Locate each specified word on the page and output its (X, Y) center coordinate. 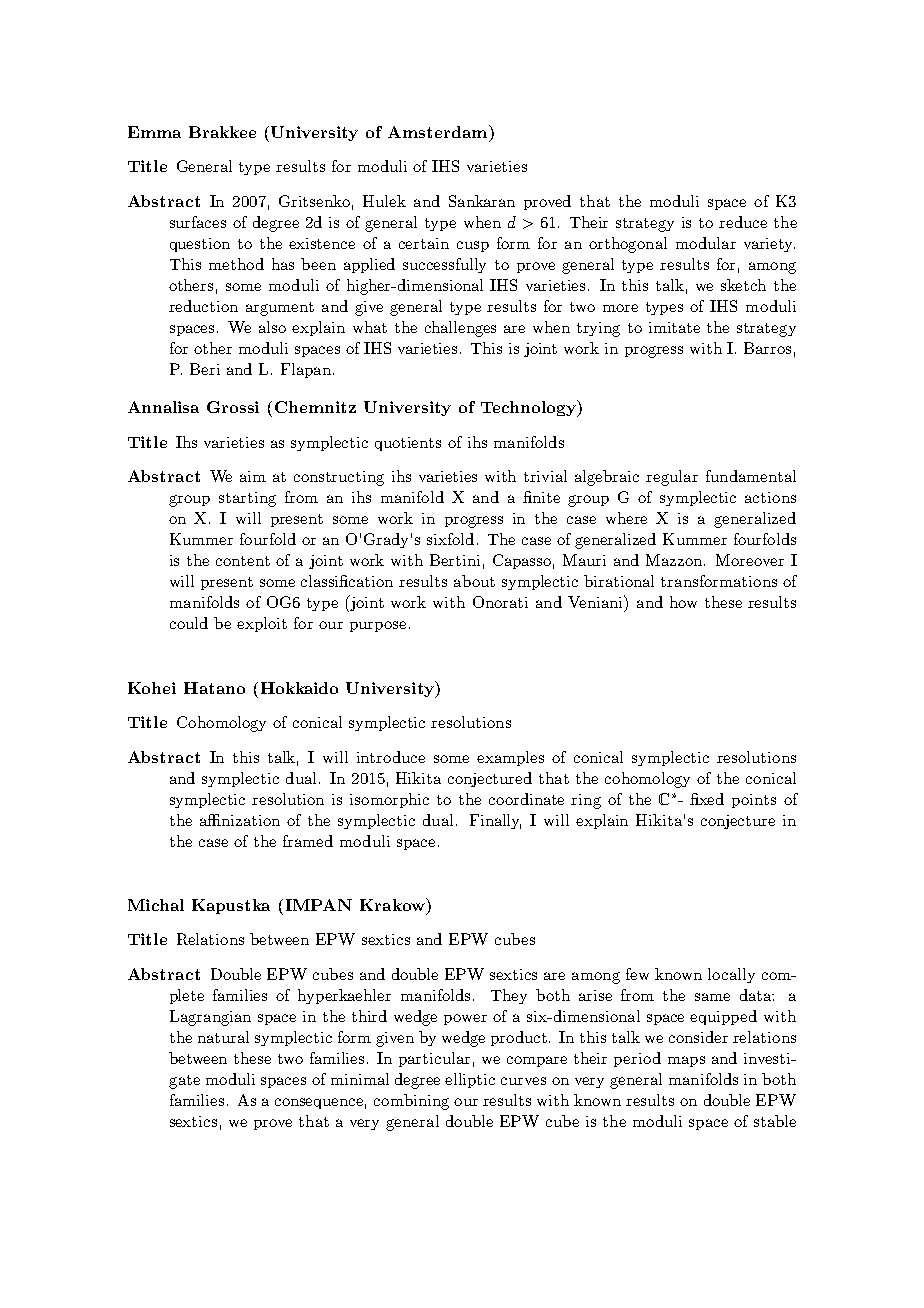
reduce (743, 222)
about (474, 581)
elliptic (470, 1080)
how (683, 602)
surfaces (198, 222)
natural (223, 1037)
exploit (262, 624)
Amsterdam (439, 131)
